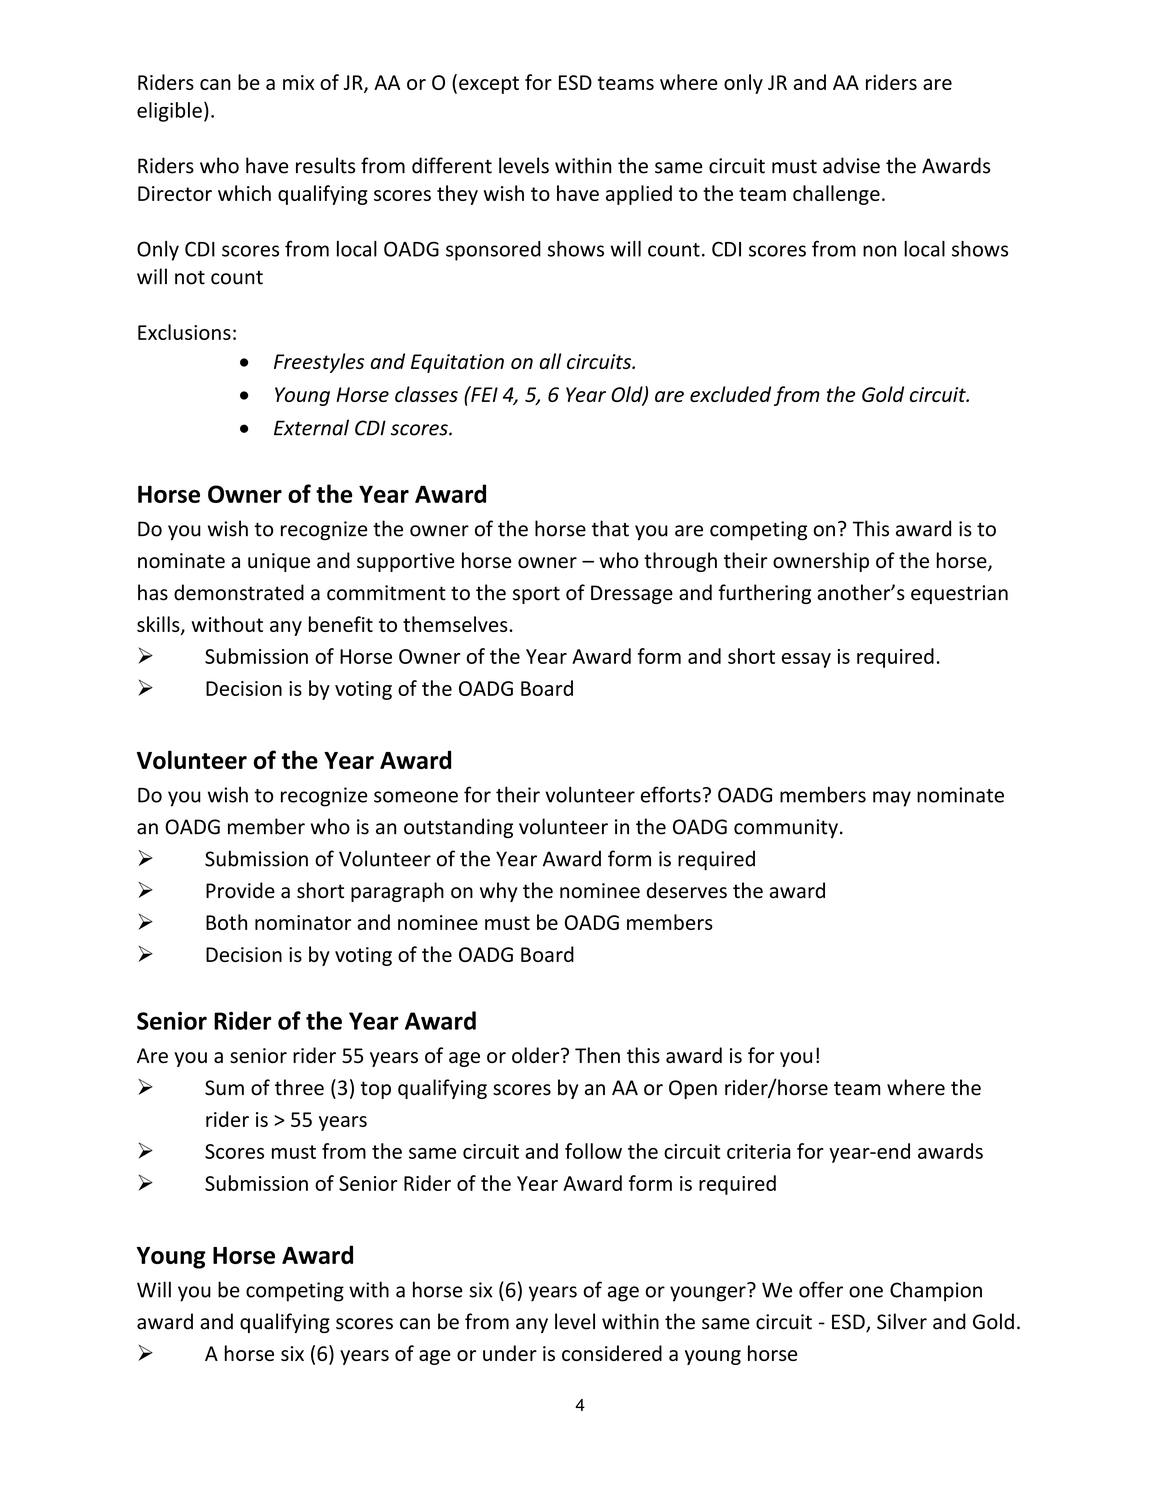  I want to click on classes, so click(426, 394).
